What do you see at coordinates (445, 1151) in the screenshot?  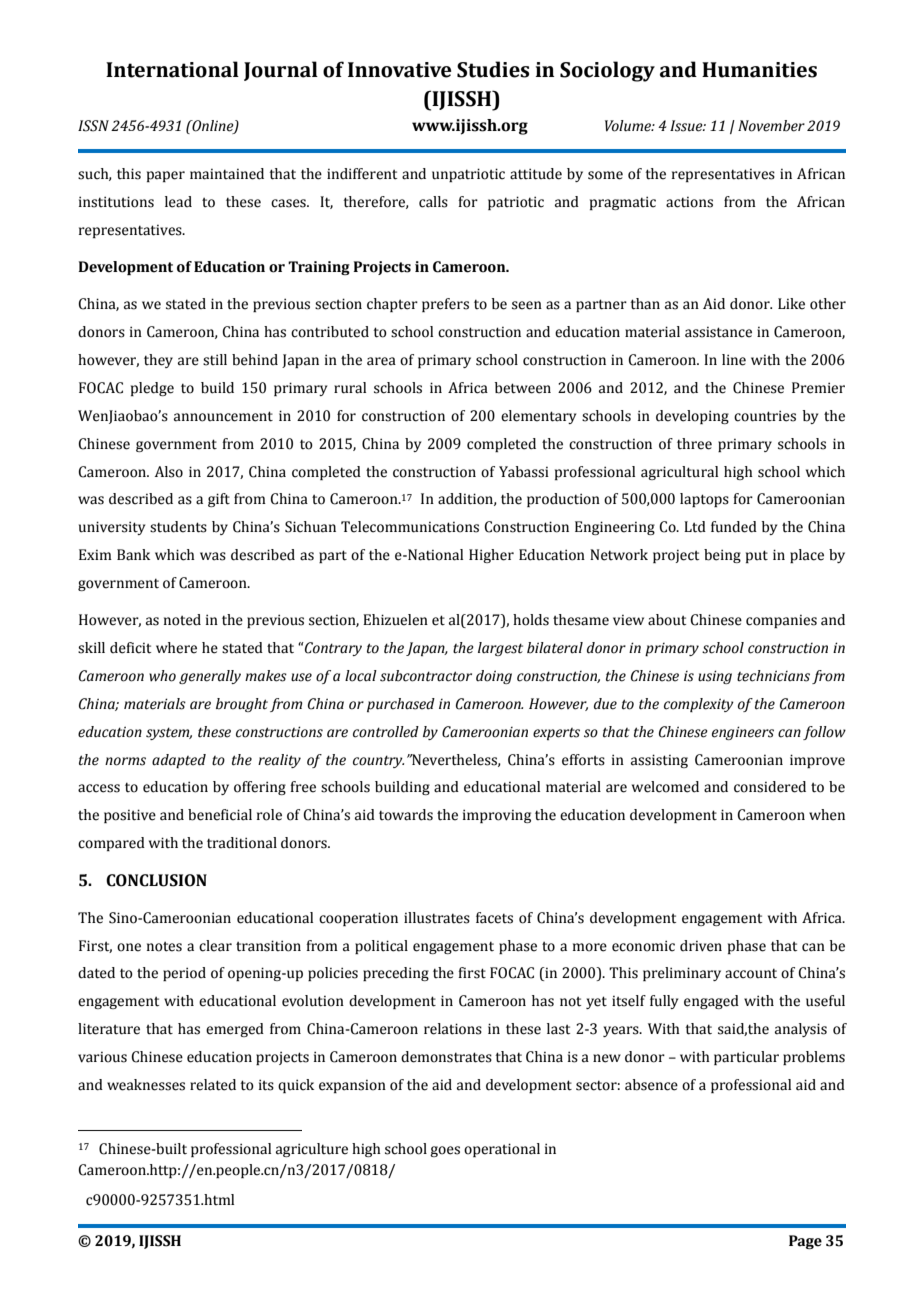 I see `goes` at bounding box center [445, 1151].
